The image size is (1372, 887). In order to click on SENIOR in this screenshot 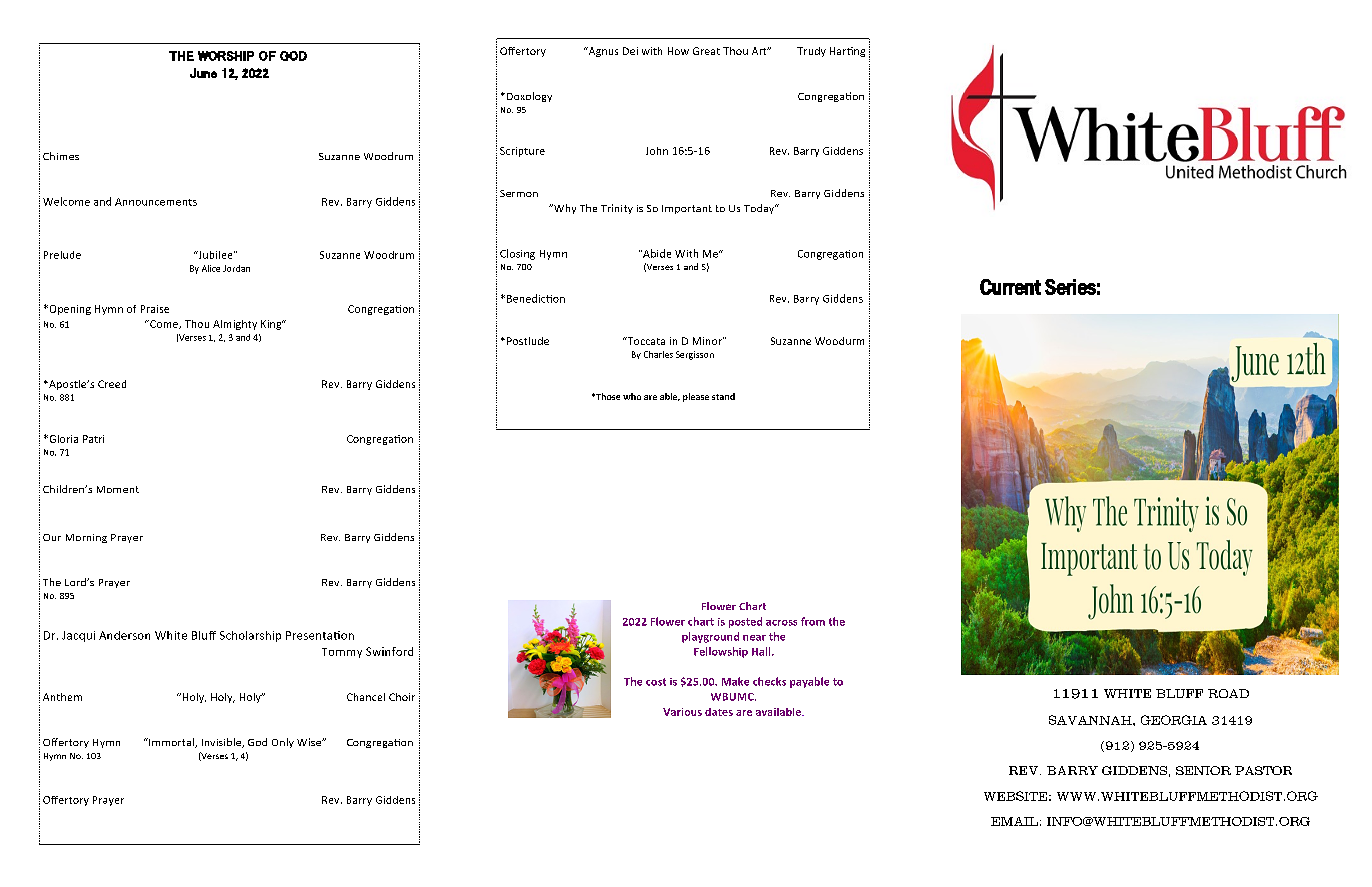, I will do `click(1203, 770)`.
